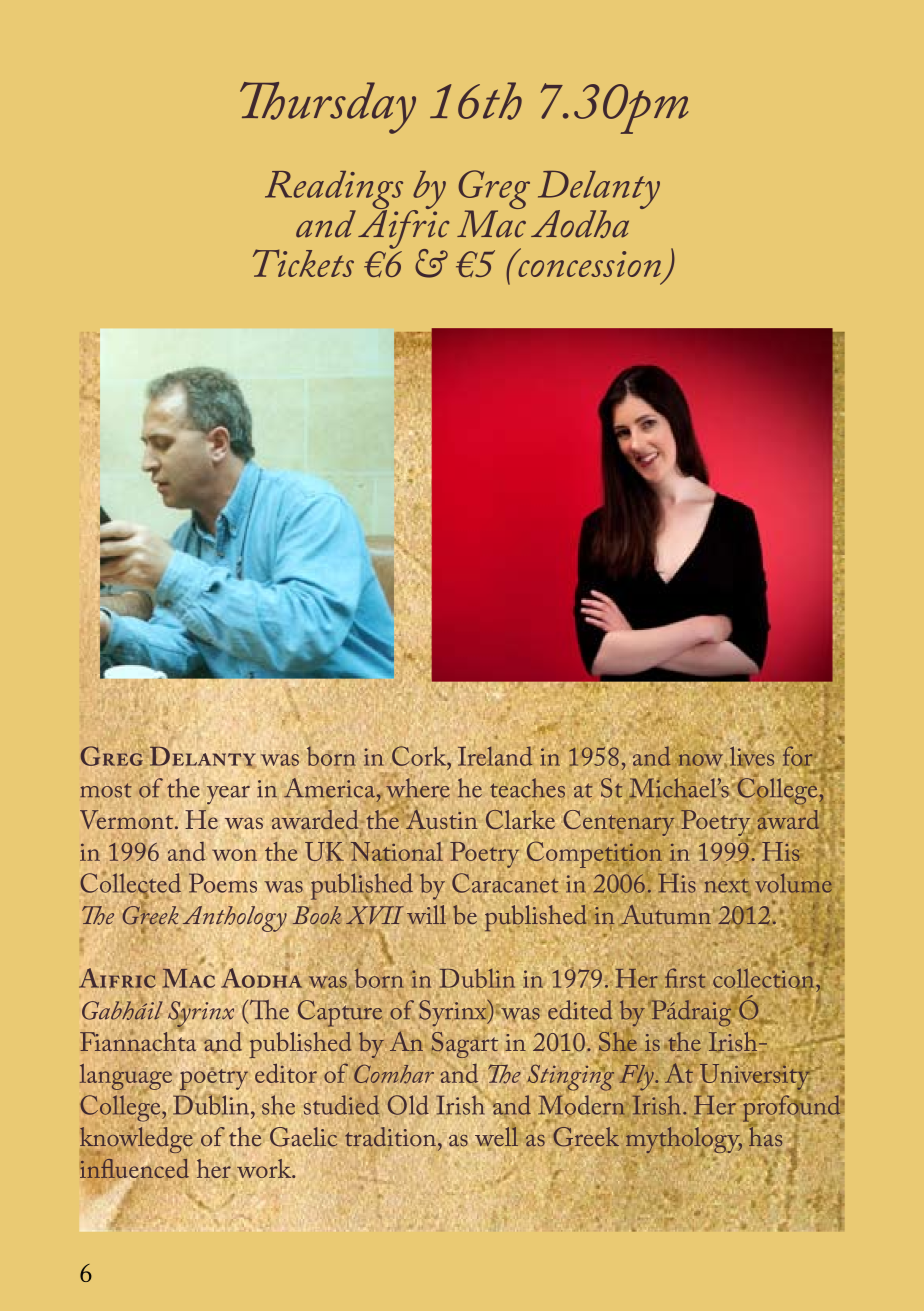 The height and width of the document is (1311, 924). What do you see at coordinates (684, 1141) in the document?
I see `mythology` at bounding box center [684, 1141].
